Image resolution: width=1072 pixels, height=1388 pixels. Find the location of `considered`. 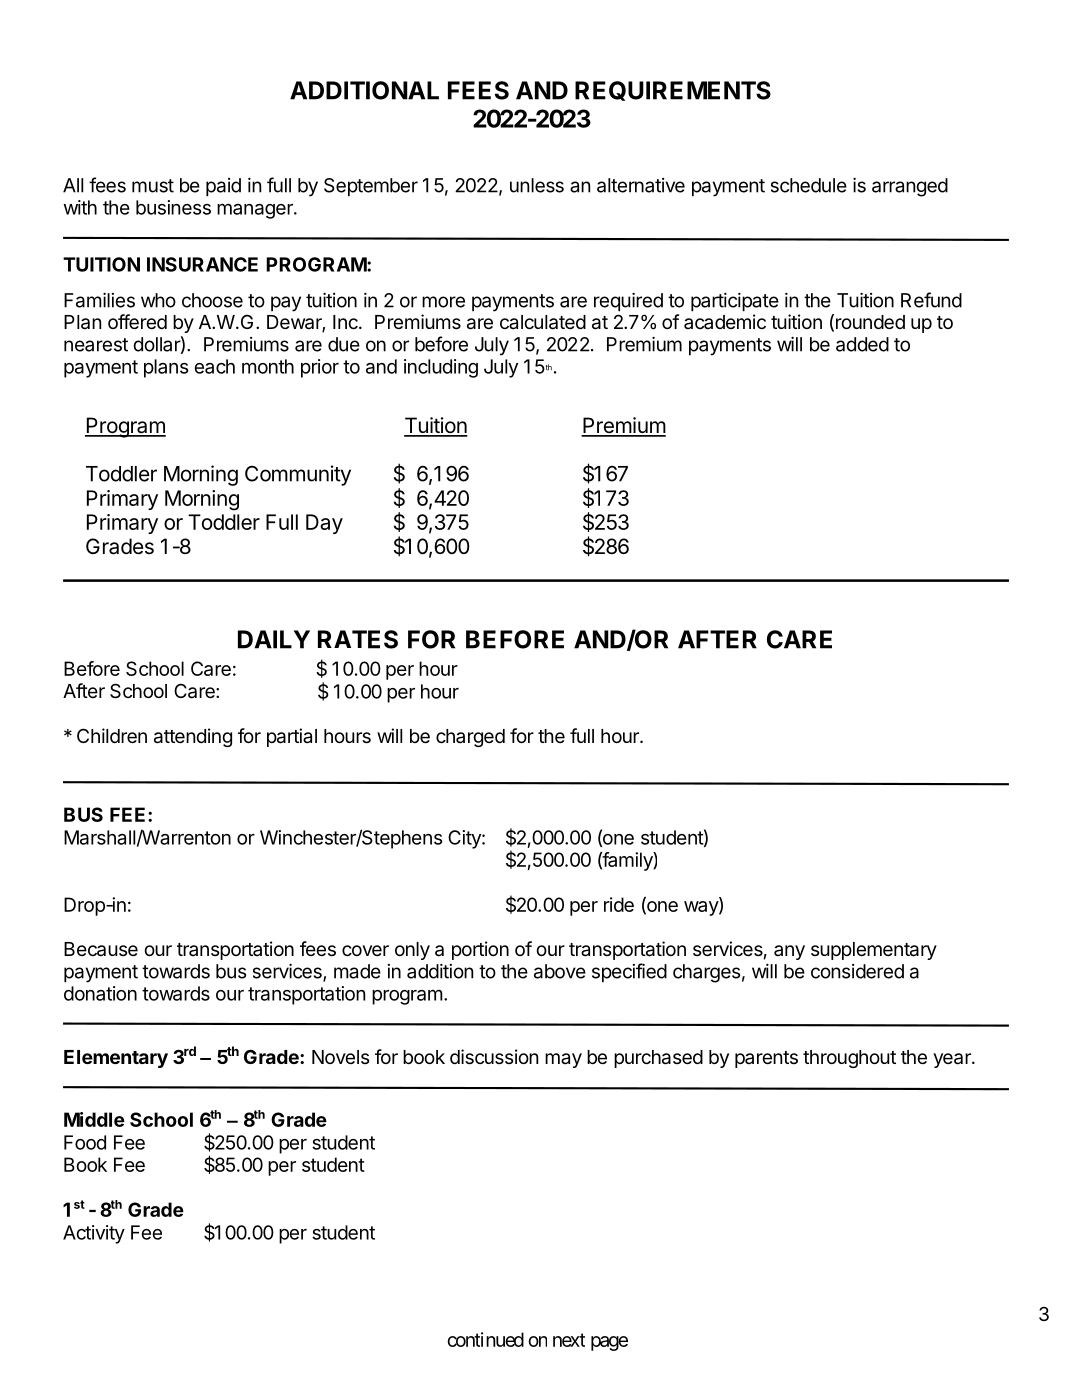

considered is located at coordinates (857, 971).
